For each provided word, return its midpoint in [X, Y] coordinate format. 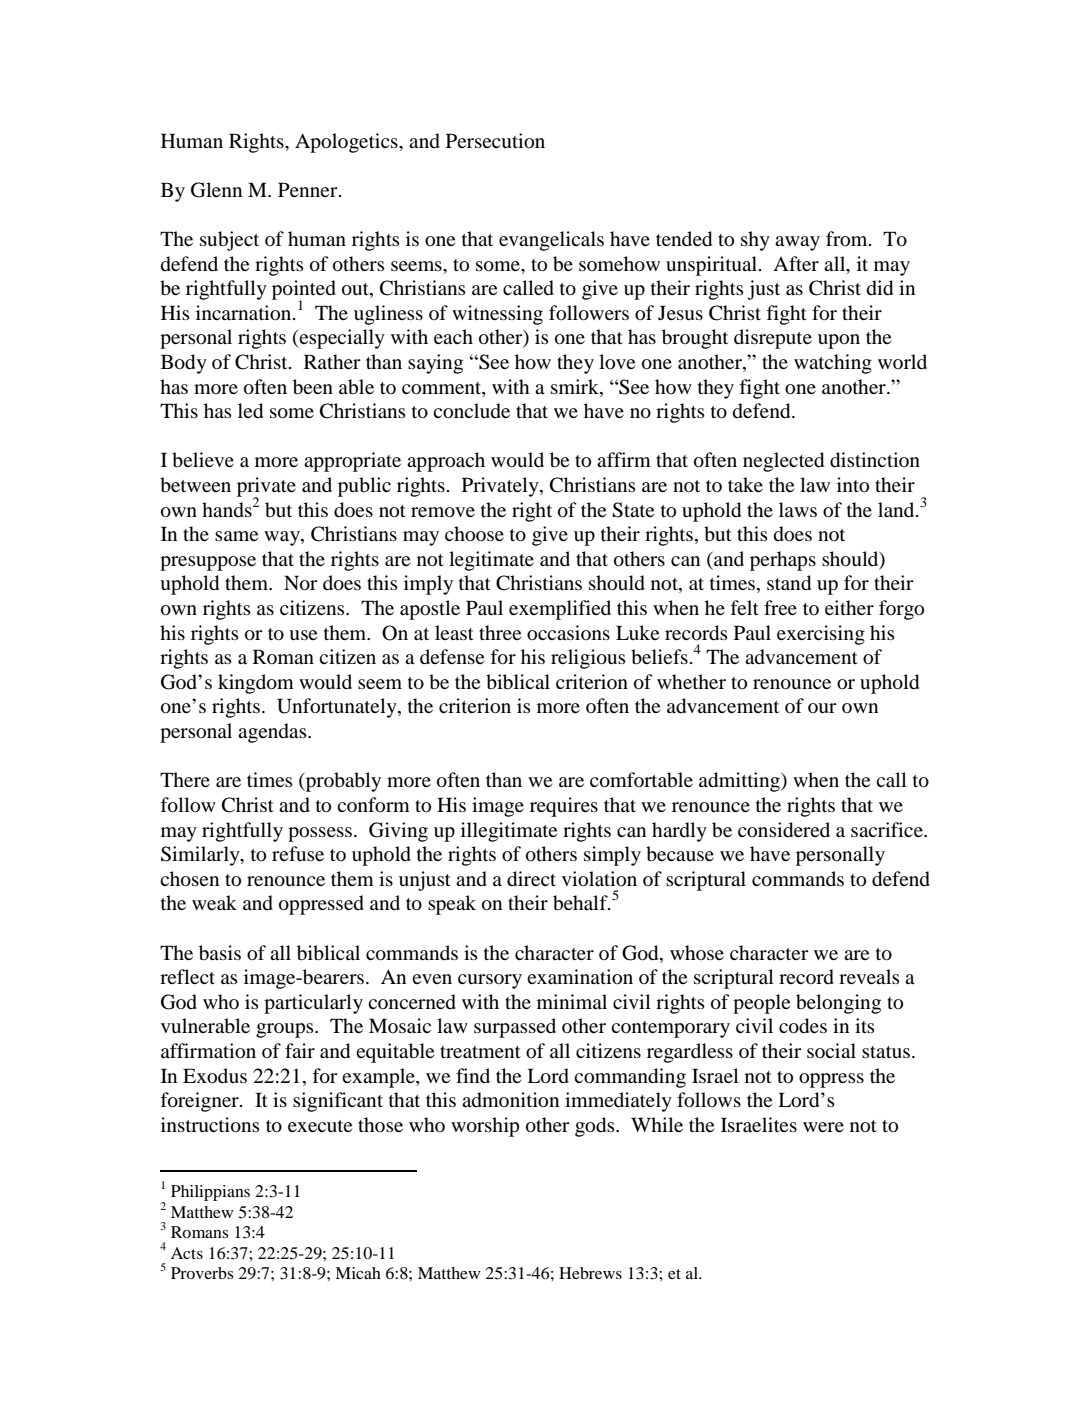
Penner [309, 189]
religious [588, 659]
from [848, 239]
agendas [273, 733]
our [822, 708]
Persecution [495, 141]
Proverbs [202, 1273]
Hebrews [590, 1273]
